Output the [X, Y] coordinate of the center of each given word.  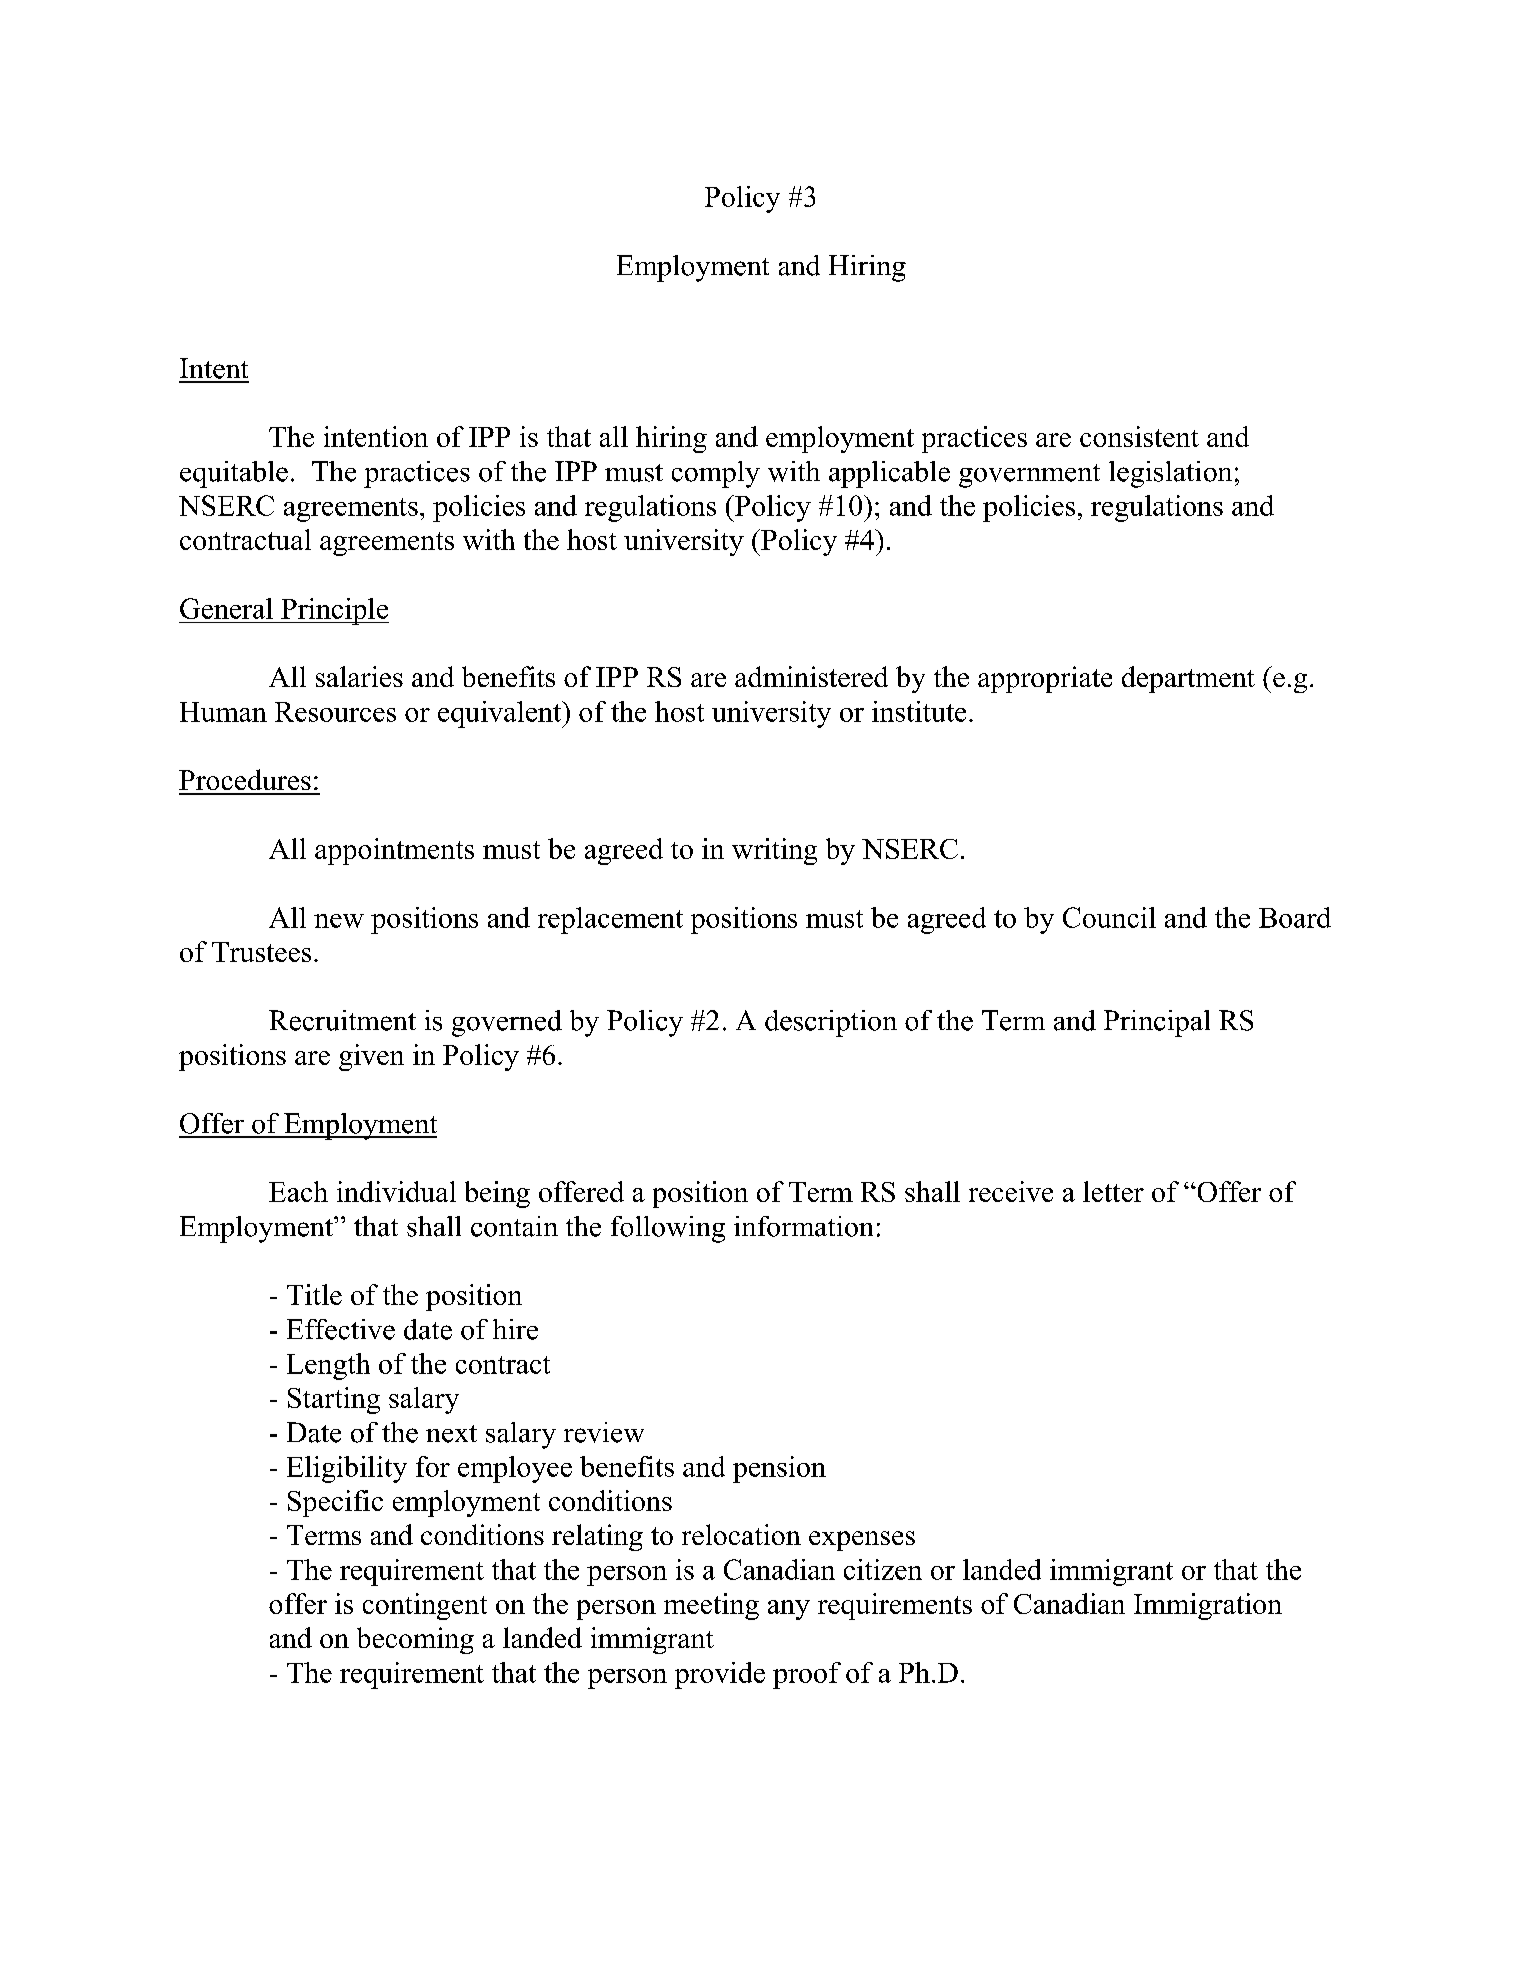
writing [774, 851]
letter [1113, 1191]
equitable [234, 474]
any [789, 1610]
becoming [415, 1640]
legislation [1170, 474]
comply [716, 474]
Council [1109, 917]
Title [314, 1294]
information [803, 1226]
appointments [394, 851]
